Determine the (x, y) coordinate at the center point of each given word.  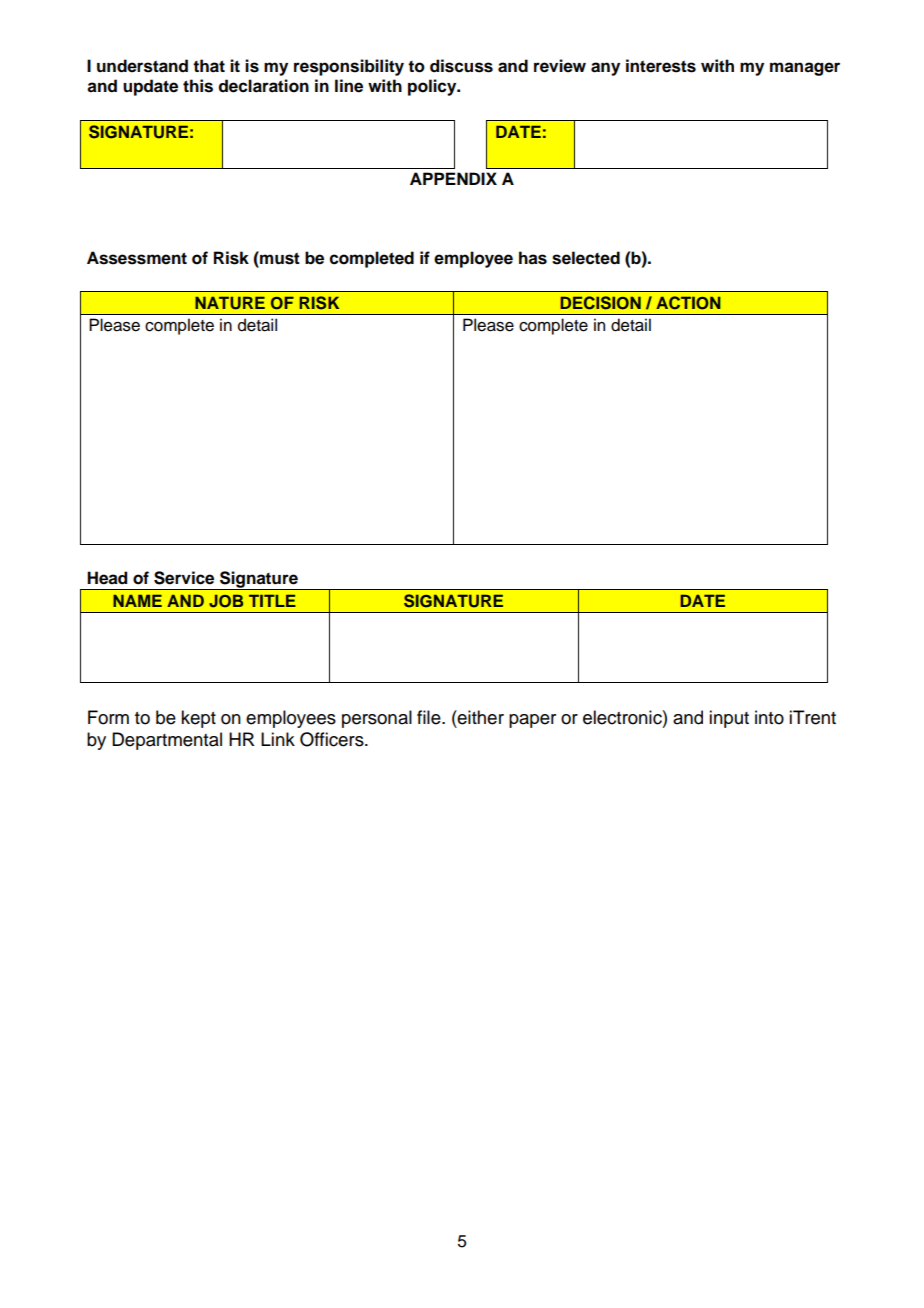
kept (198, 719)
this (198, 86)
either (480, 717)
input (729, 719)
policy (433, 87)
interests (661, 66)
